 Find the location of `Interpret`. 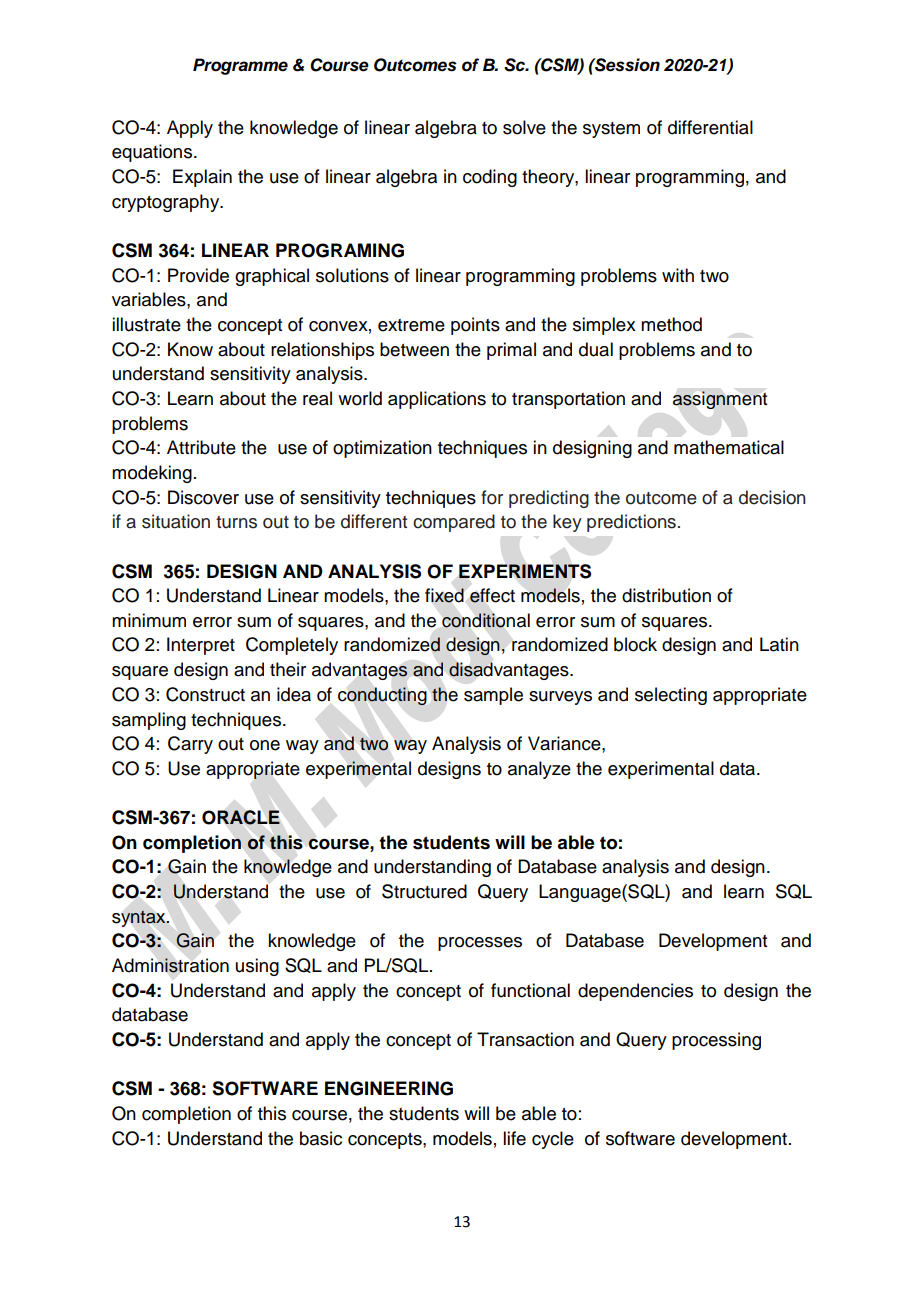

Interpret is located at coordinates (201, 646).
